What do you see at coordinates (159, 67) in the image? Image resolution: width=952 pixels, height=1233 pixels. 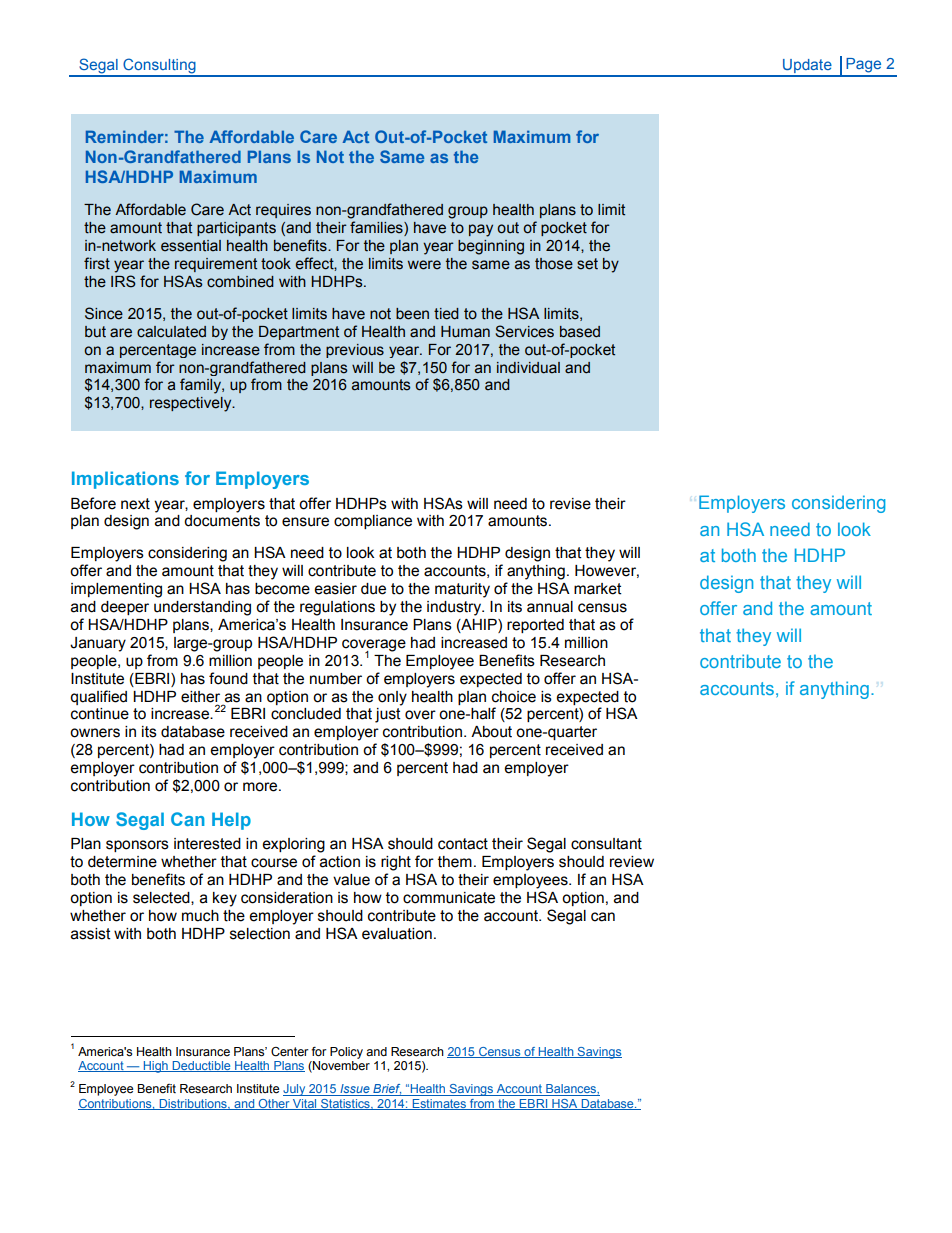 I see `Consulting` at bounding box center [159, 67].
